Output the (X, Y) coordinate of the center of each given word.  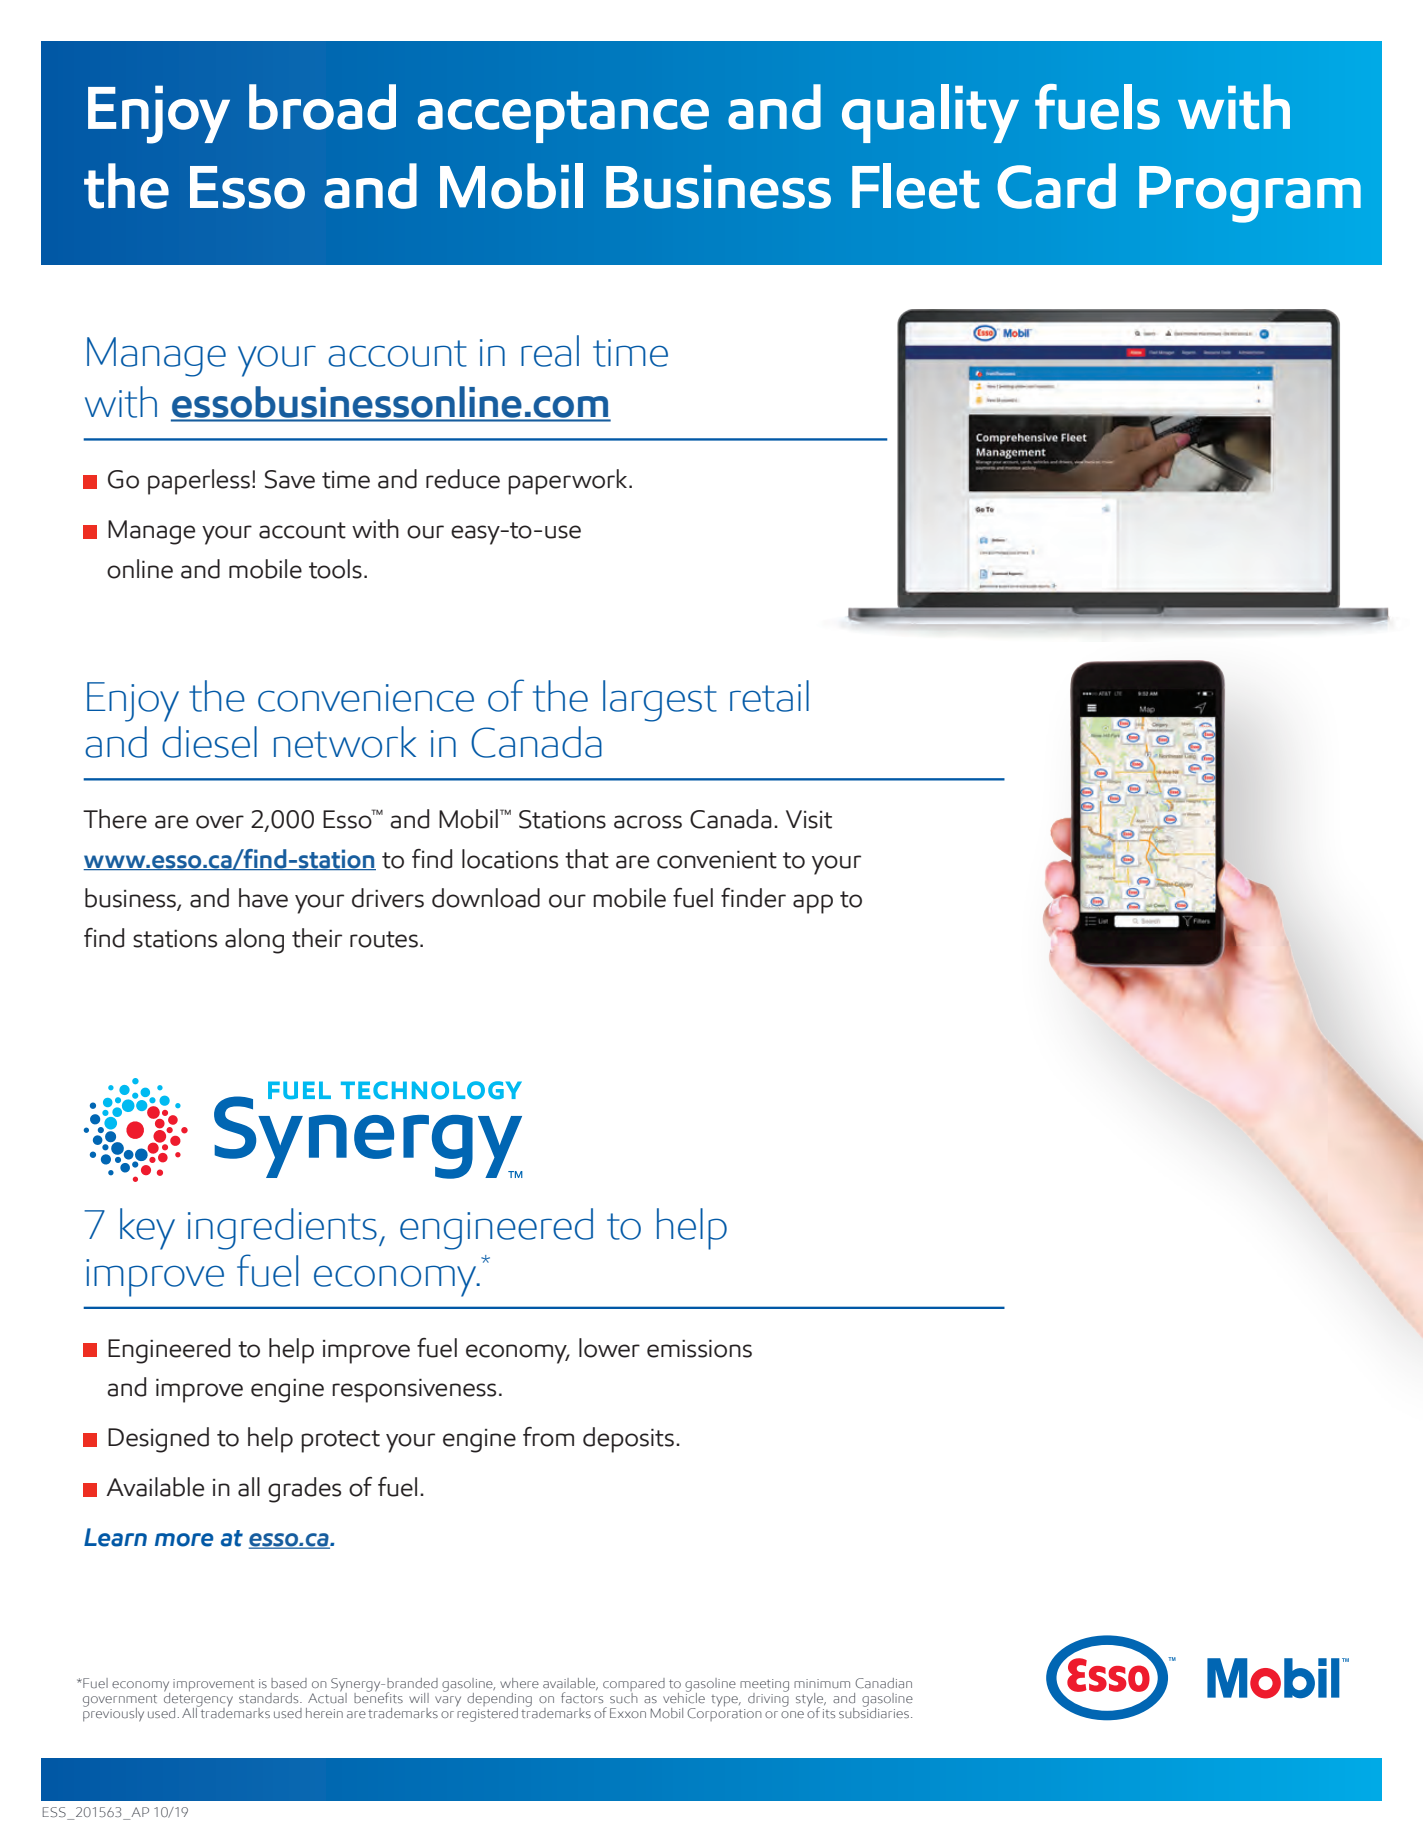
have (263, 898)
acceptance (563, 117)
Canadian (883, 1683)
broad (322, 107)
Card (1056, 186)
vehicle (684, 1696)
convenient (717, 859)
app (813, 904)
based (289, 1683)
